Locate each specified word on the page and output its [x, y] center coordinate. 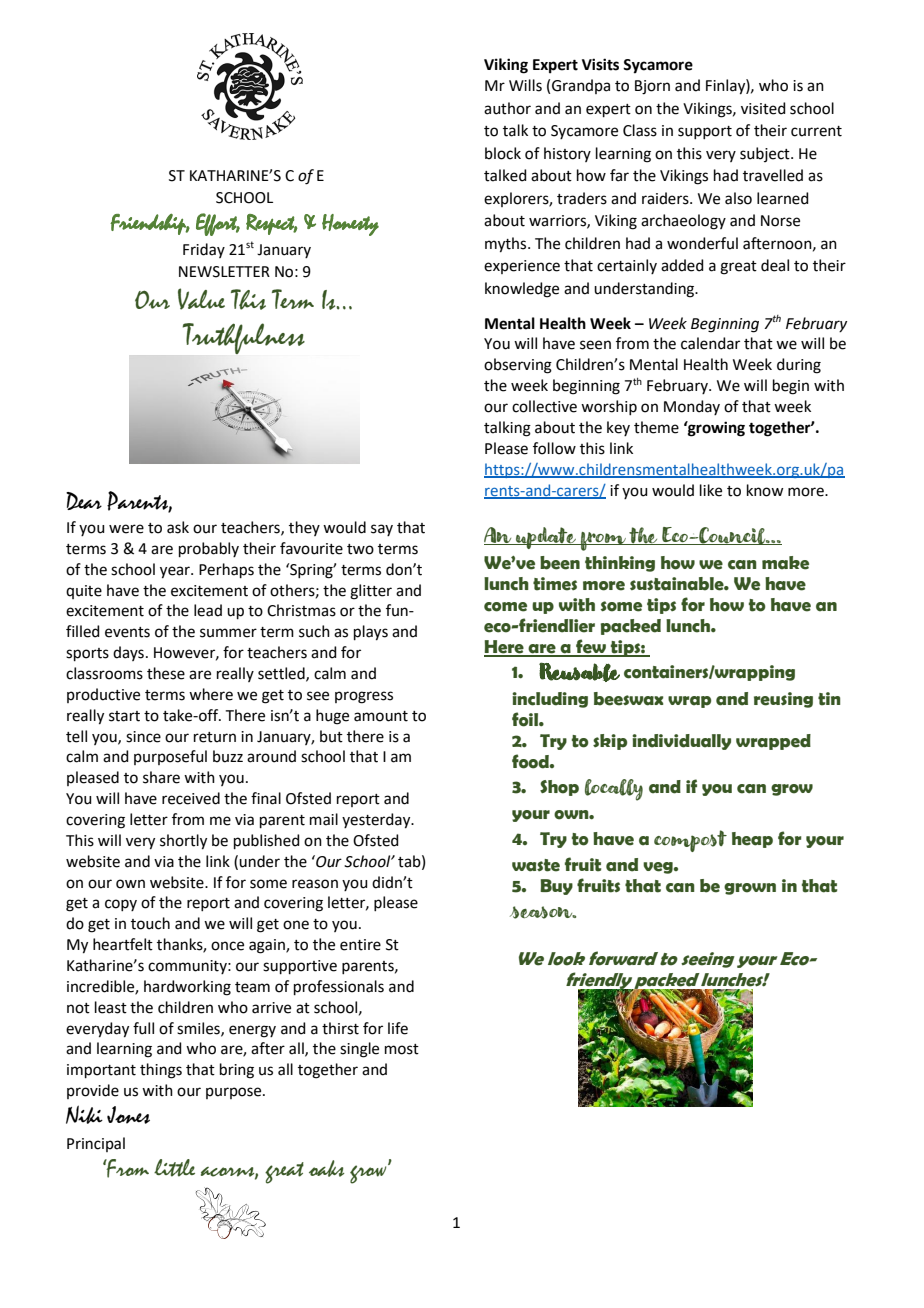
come [505, 607]
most [402, 1049]
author [507, 108]
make [785, 563]
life [398, 1028]
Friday [204, 250]
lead [208, 610]
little [174, 1168]
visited [763, 108]
